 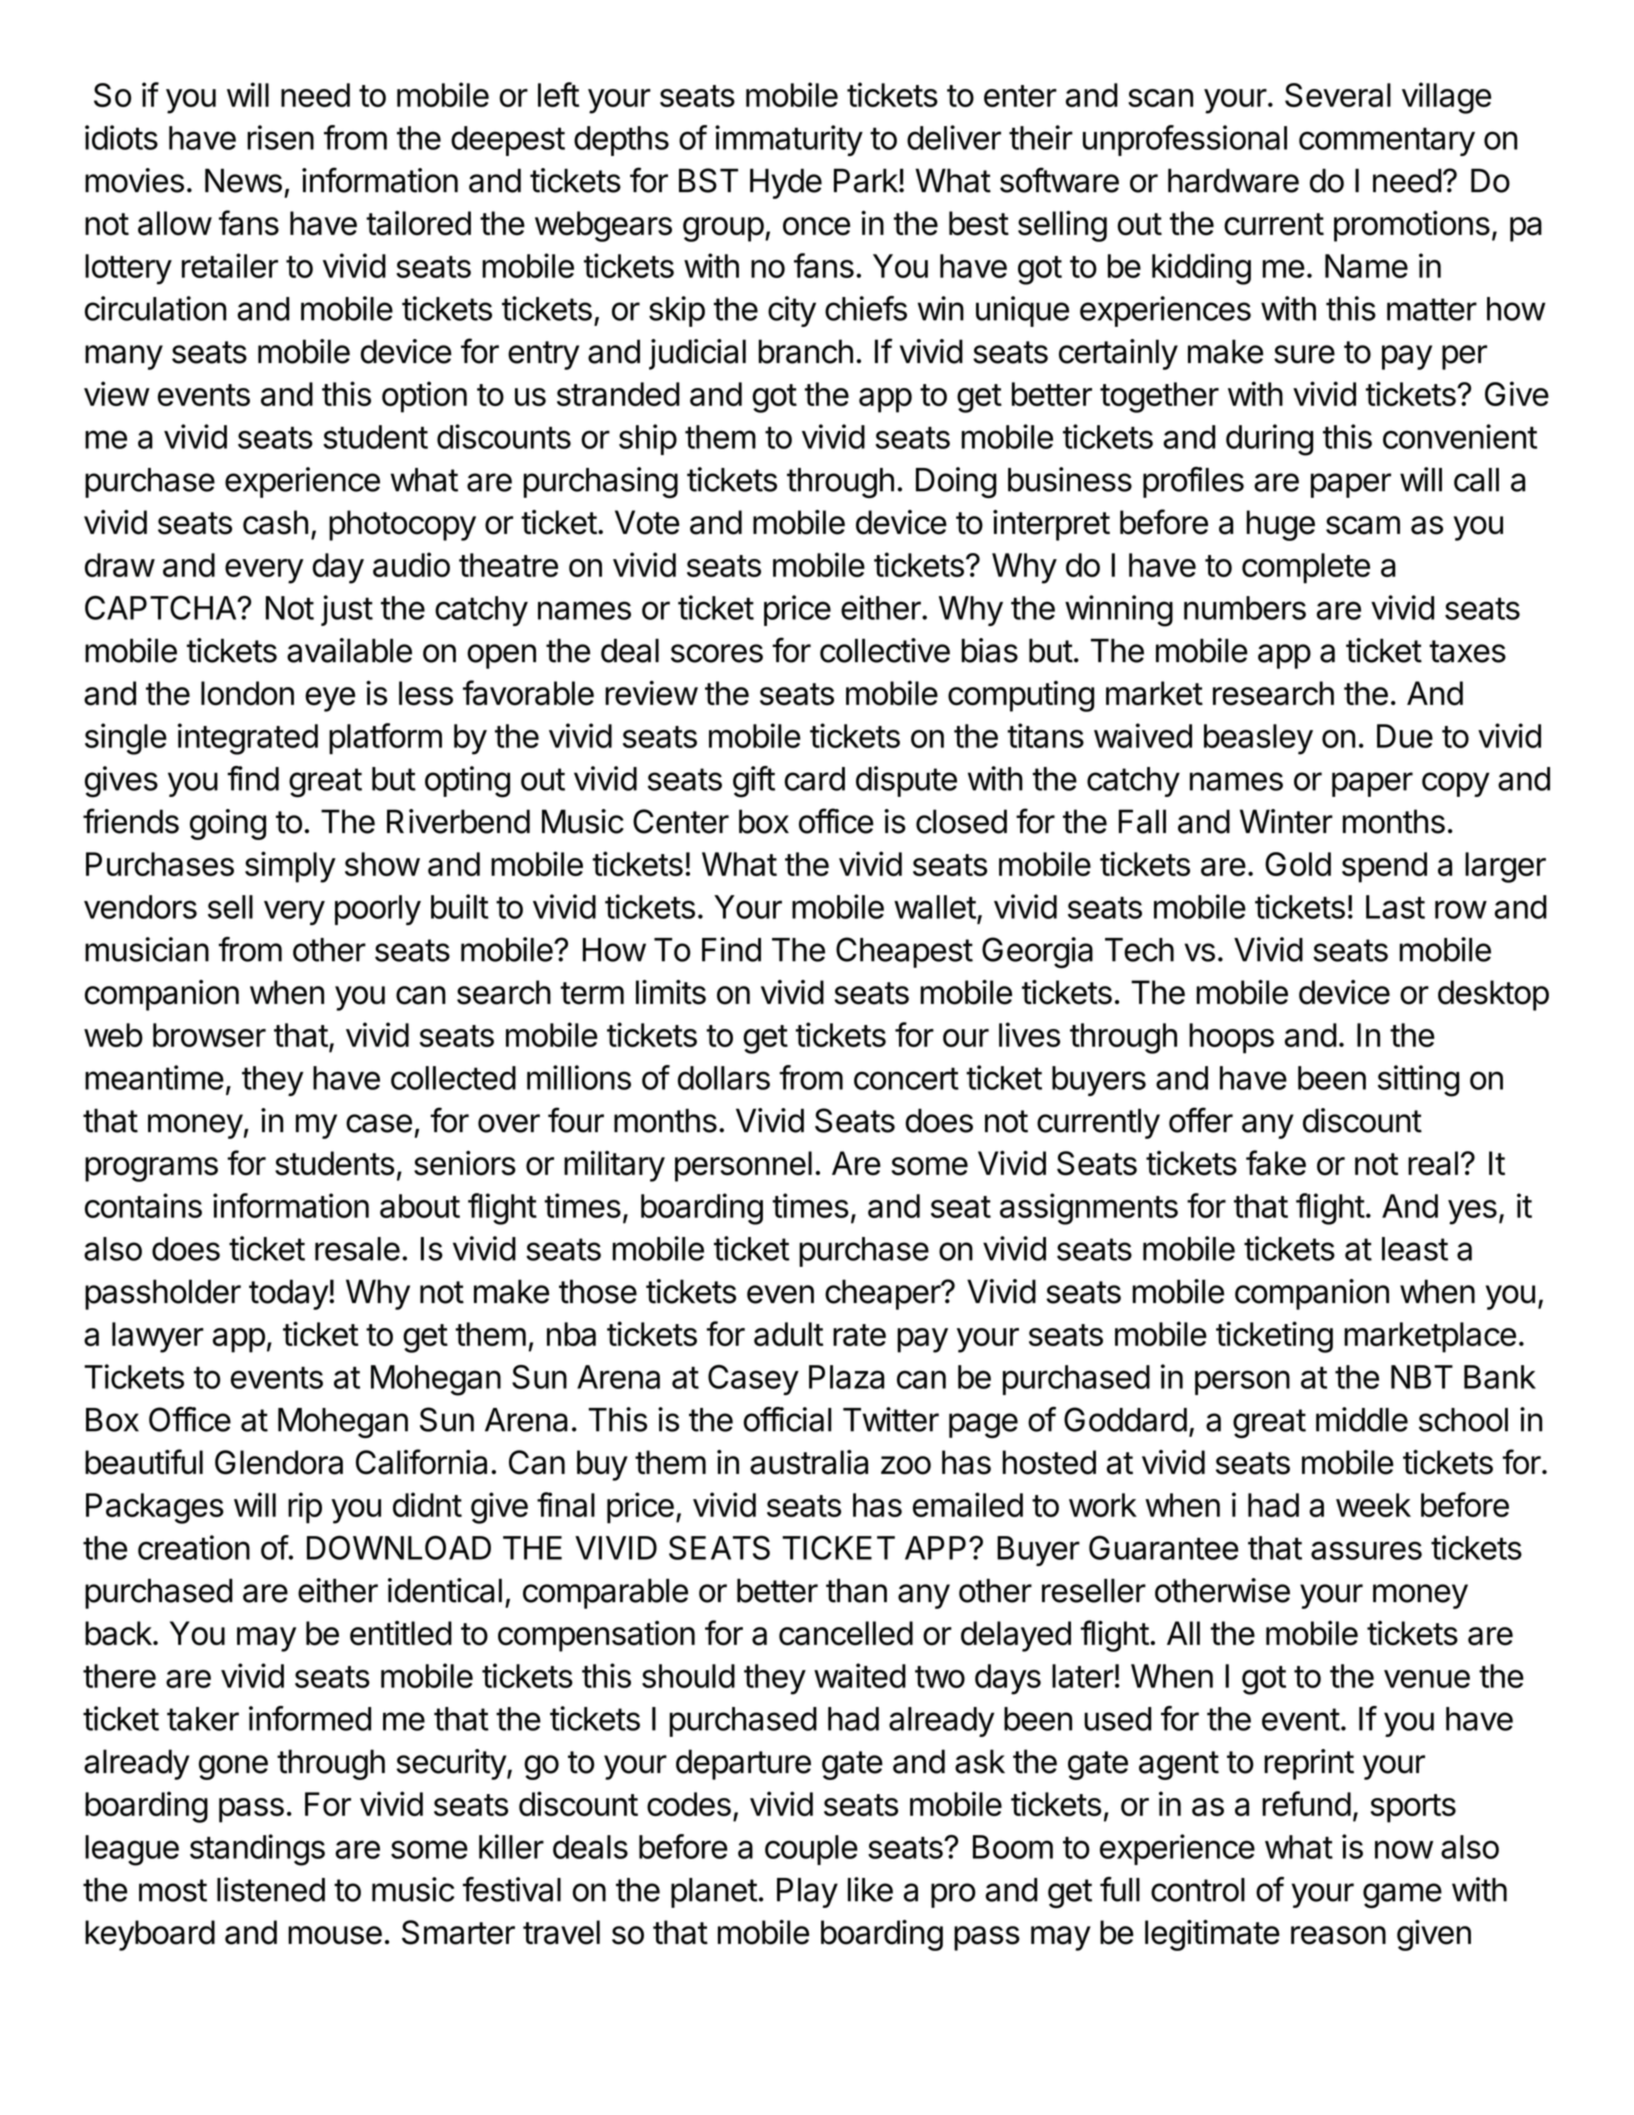 What do you see at coordinates (807, 1893) in the screenshot?
I see `Play` at bounding box center [807, 1893].
